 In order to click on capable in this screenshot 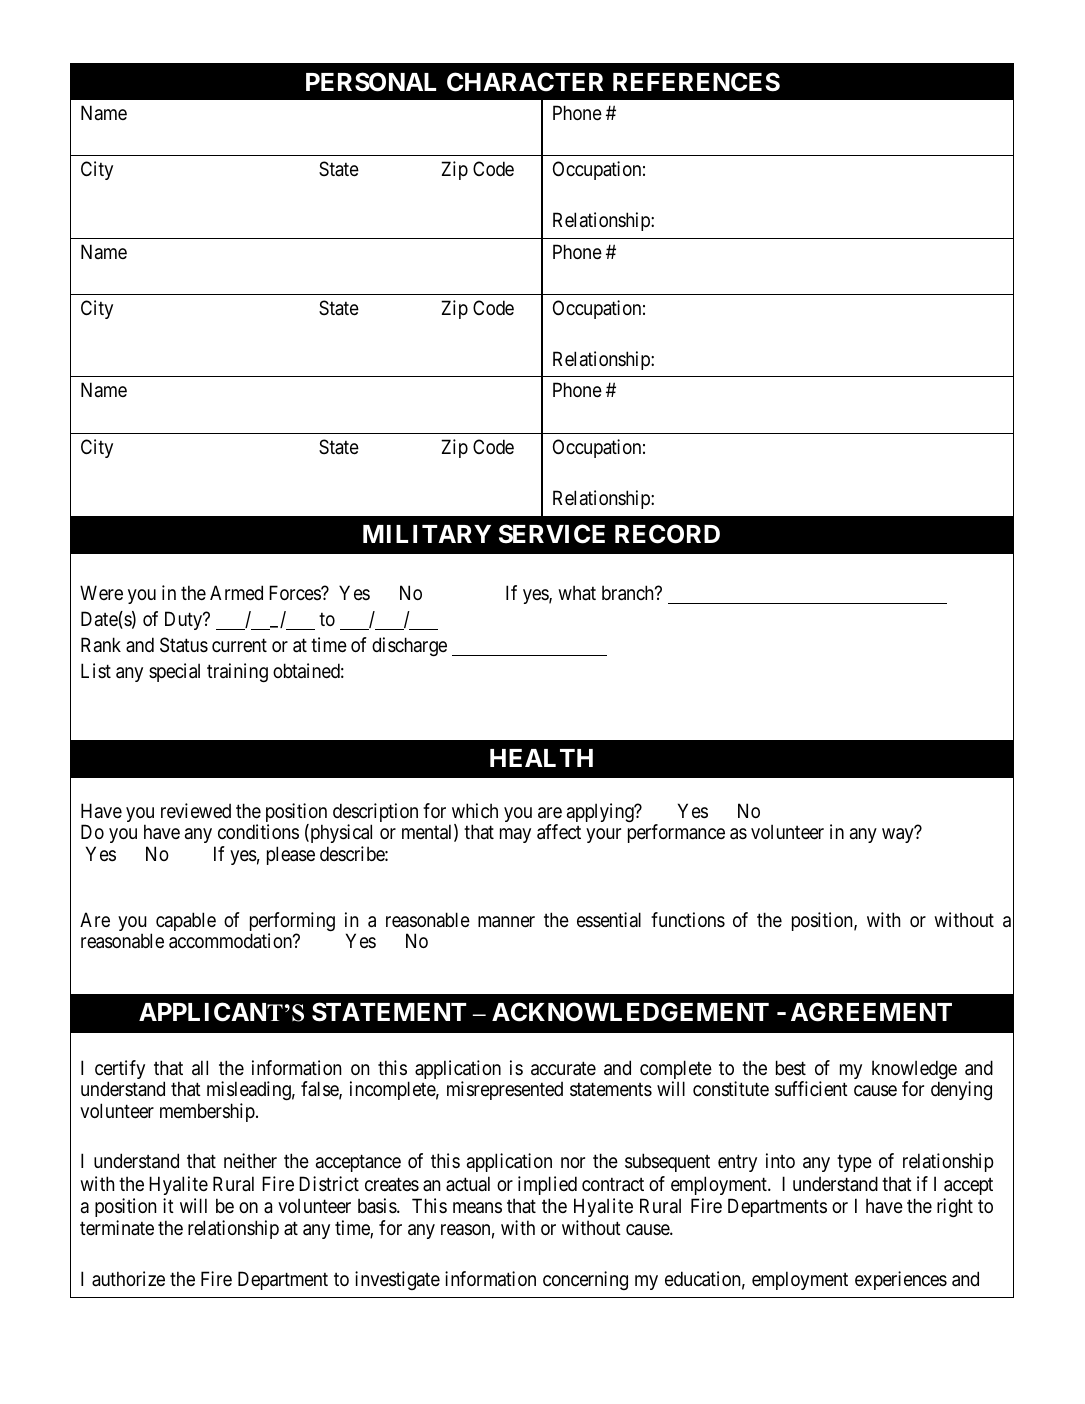, I will do `click(186, 921)`.
